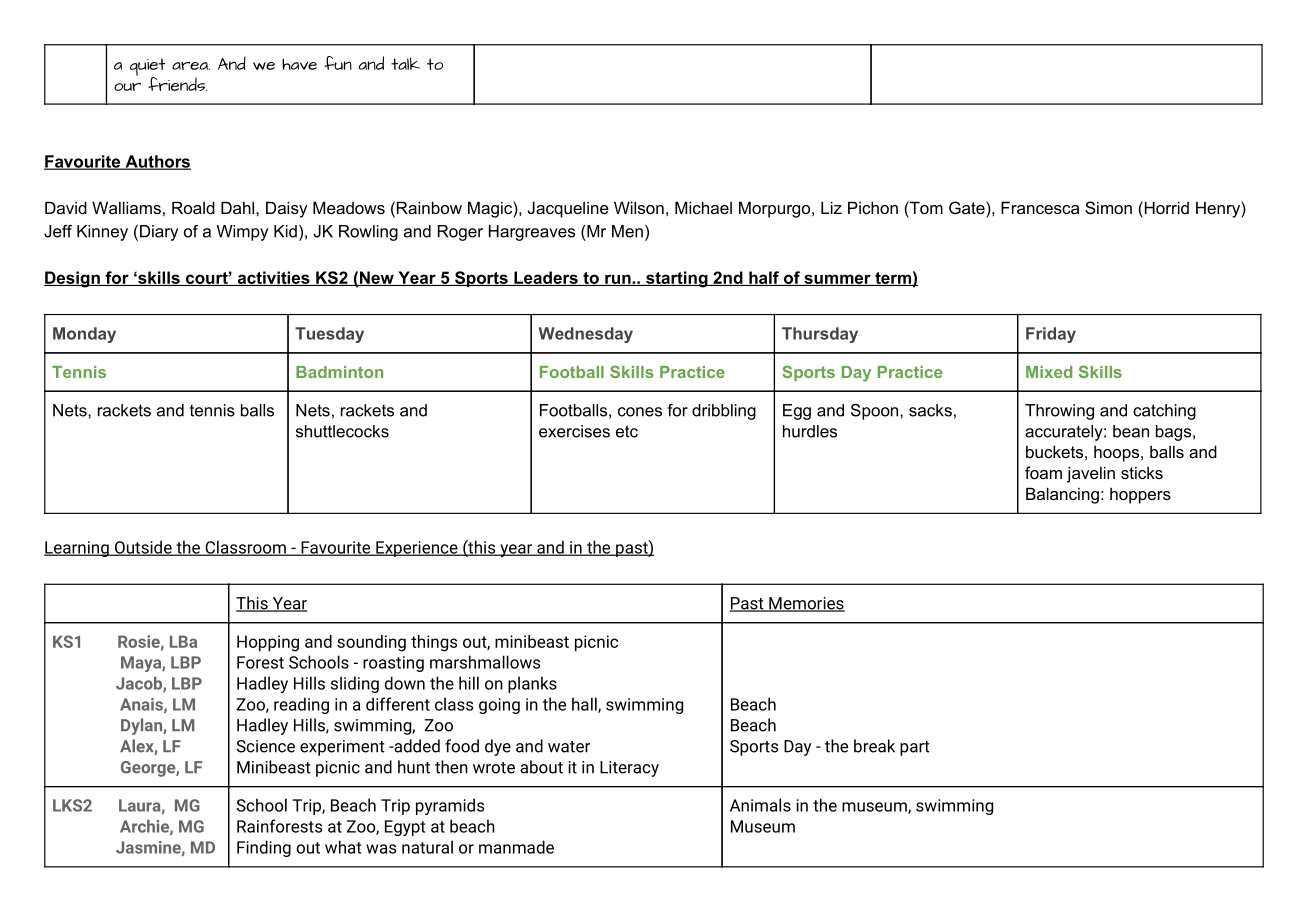 Image resolution: width=1308 pixels, height=924 pixels. What do you see at coordinates (405, 63) in the screenshot?
I see `talk` at bounding box center [405, 63].
